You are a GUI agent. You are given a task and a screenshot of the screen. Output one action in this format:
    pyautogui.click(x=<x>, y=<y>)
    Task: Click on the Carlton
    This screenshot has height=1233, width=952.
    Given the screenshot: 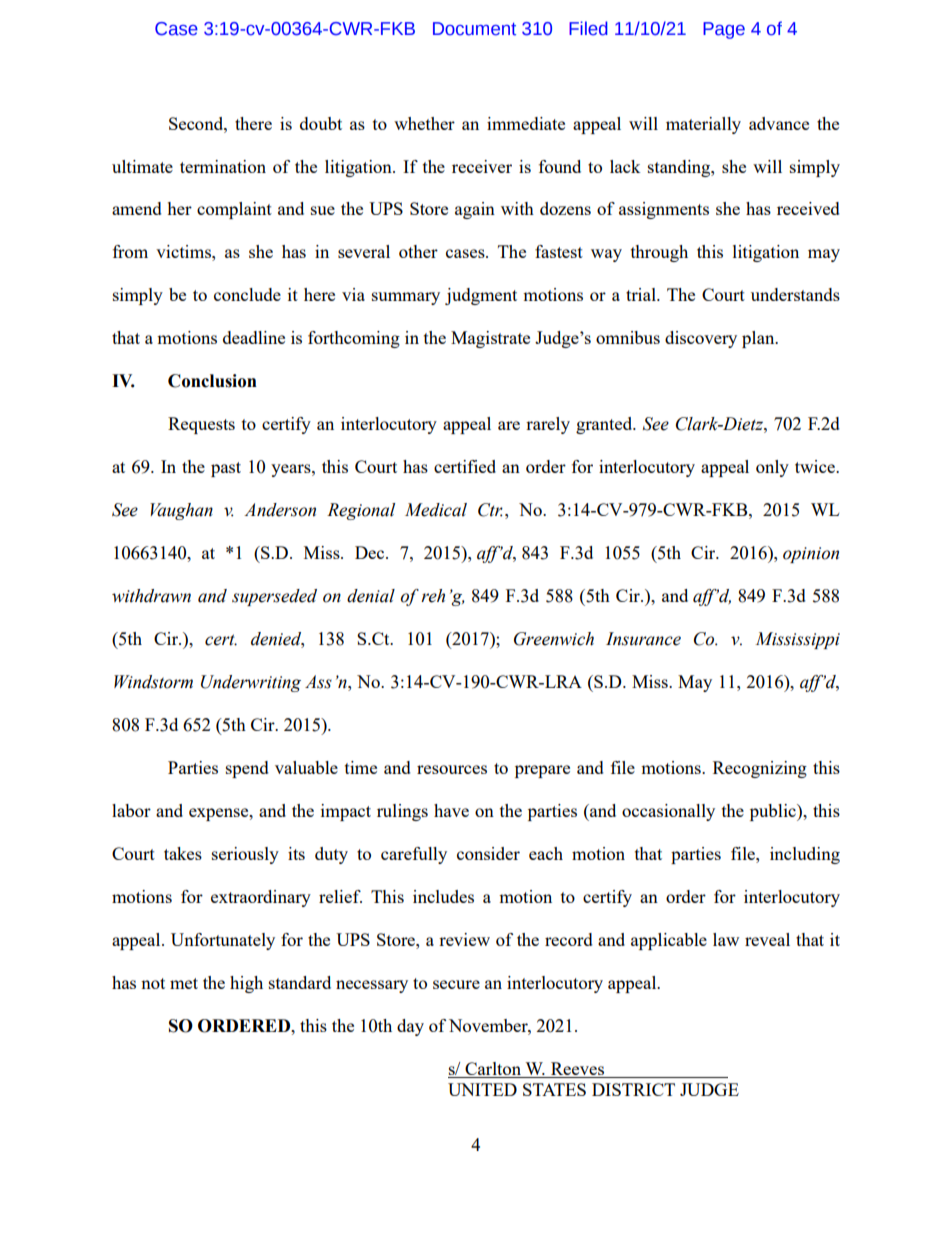 What is the action you would take?
    pyautogui.click(x=493, y=1068)
